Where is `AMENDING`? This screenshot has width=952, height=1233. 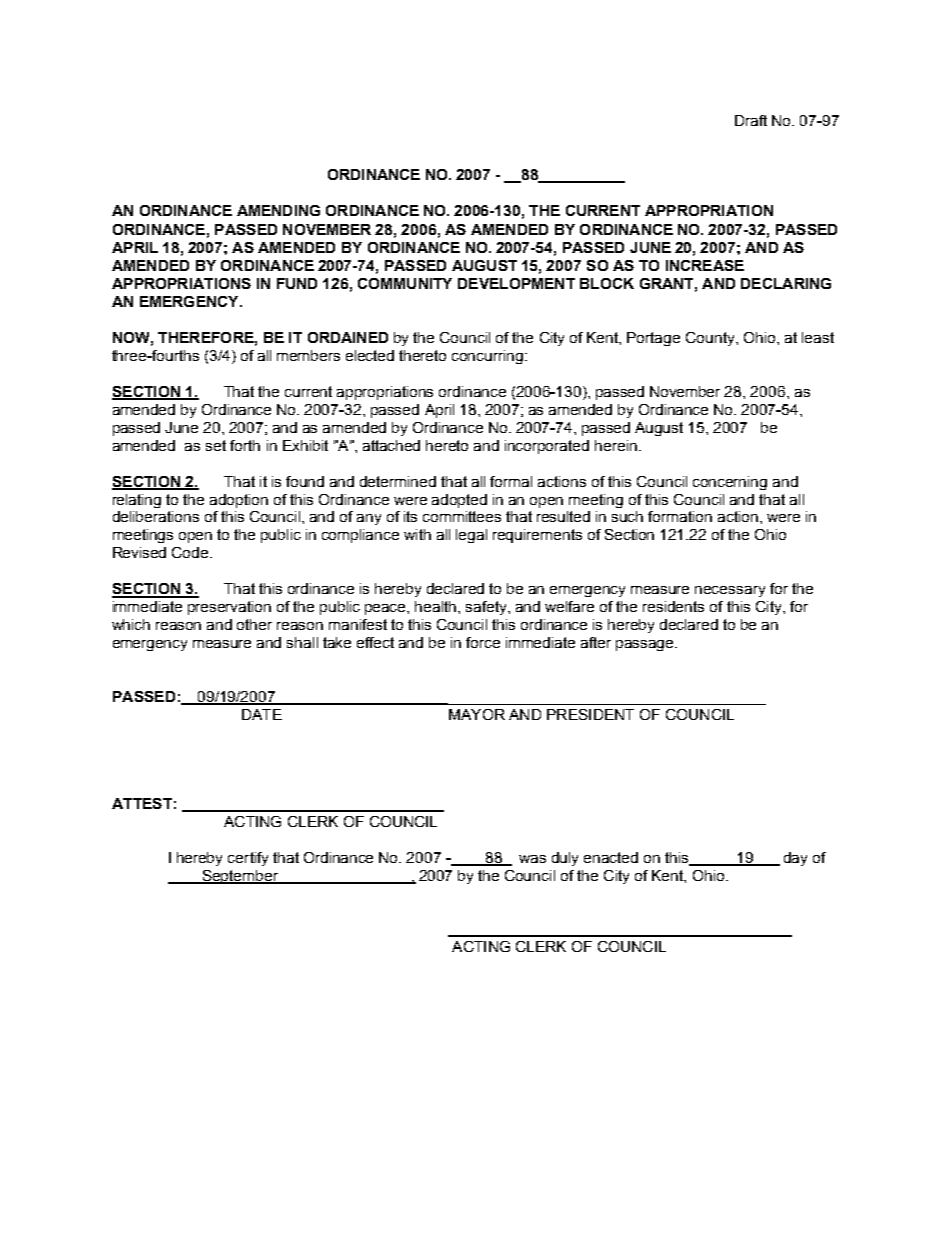
AMENDING is located at coordinates (278, 210).
